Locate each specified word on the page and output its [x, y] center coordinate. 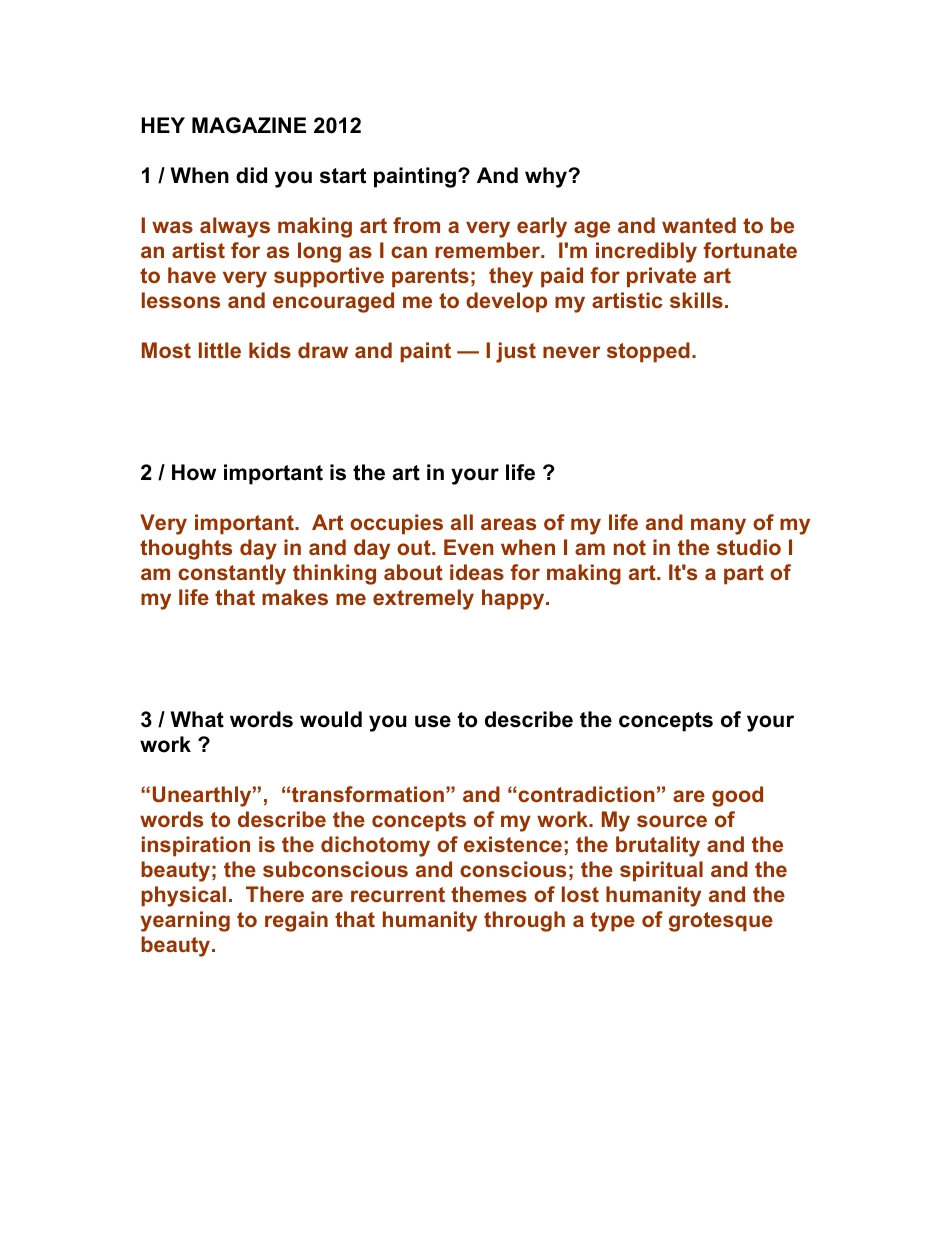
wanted [699, 225]
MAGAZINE [249, 125]
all [462, 522]
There [275, 894]
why [547, 177]
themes [489, 894]
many [718, 526]
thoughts [186, 549]
